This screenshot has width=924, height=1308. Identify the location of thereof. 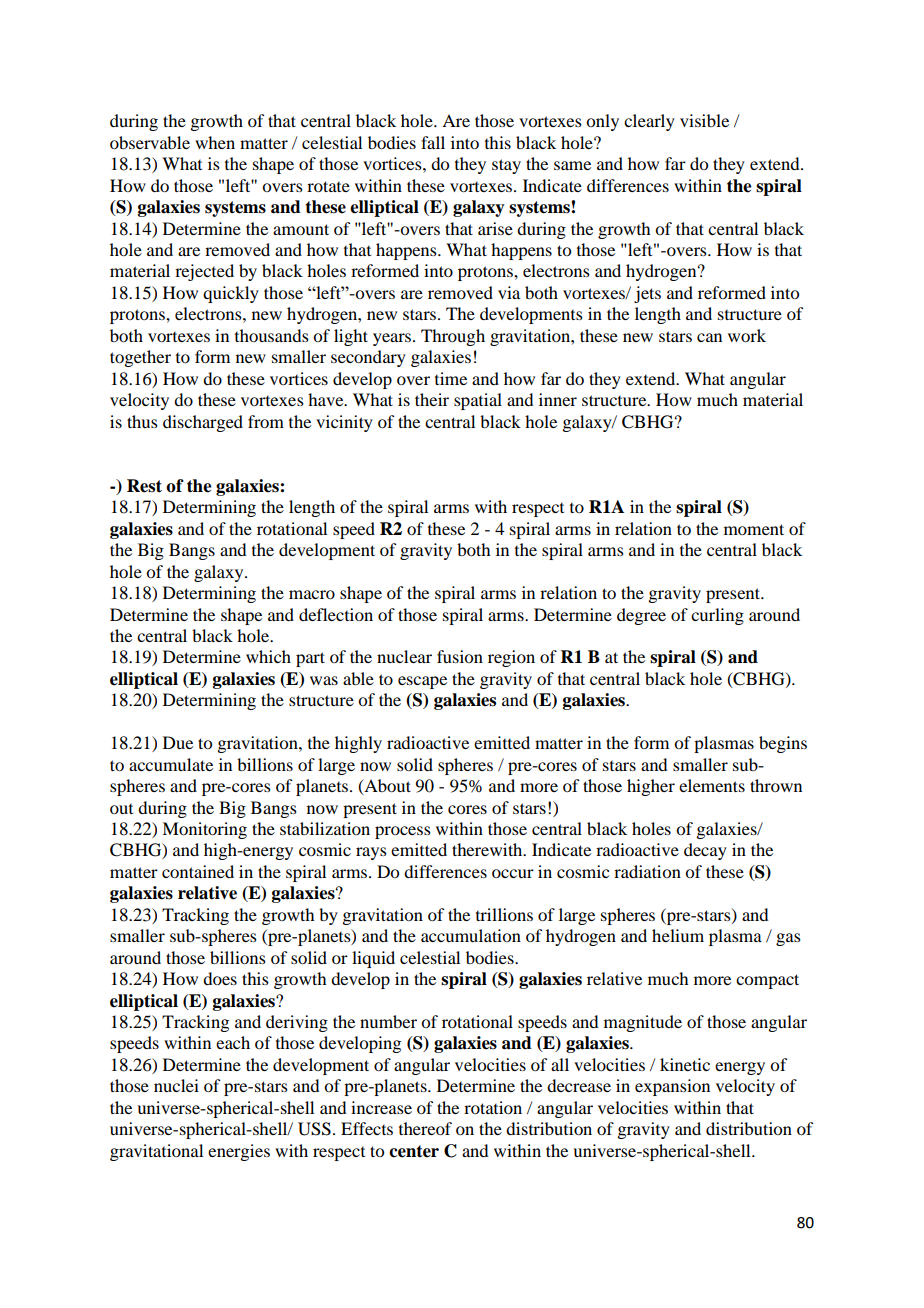
(425, 1128).
